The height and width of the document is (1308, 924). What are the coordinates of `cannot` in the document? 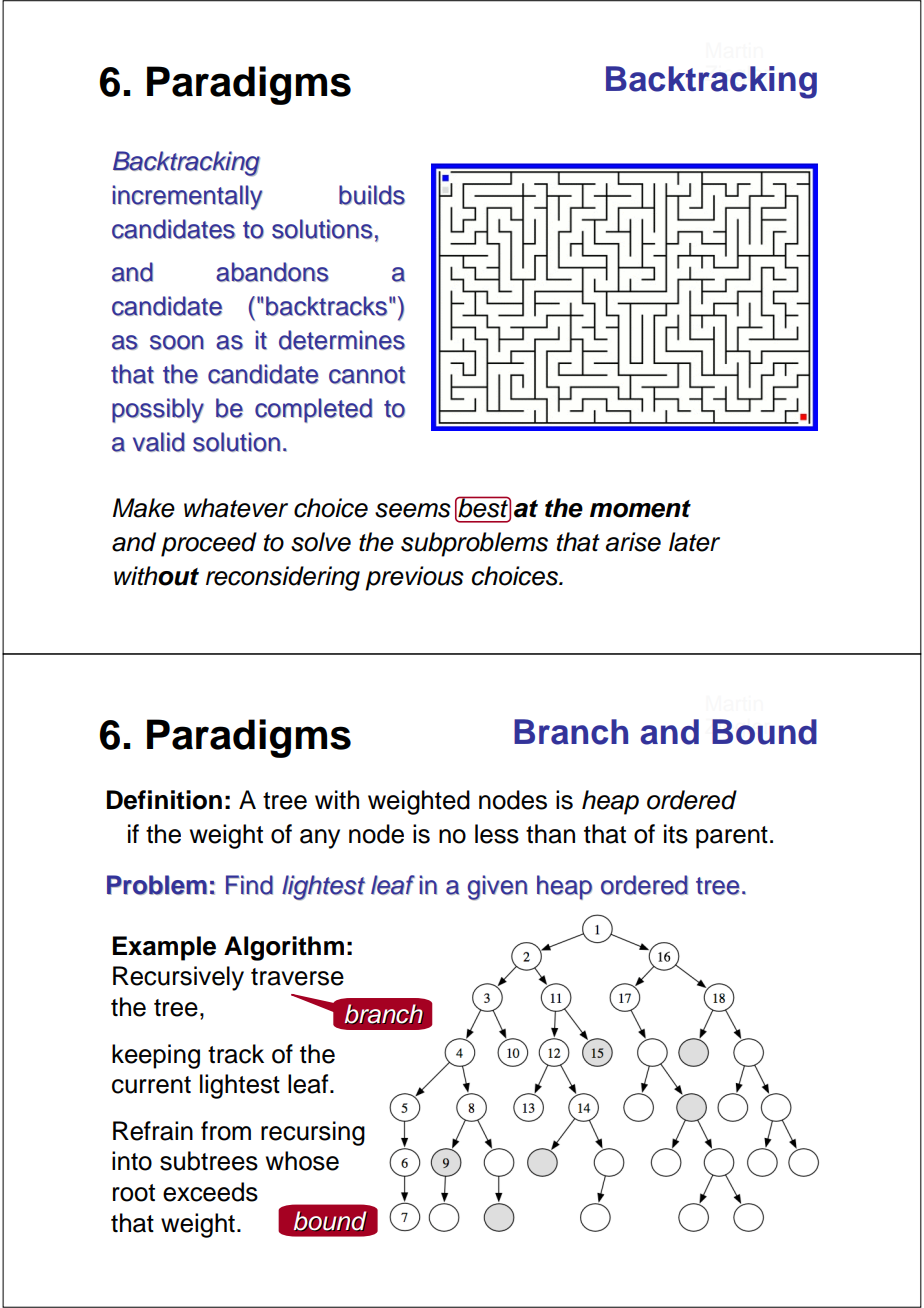 It's located at (367, 375).
